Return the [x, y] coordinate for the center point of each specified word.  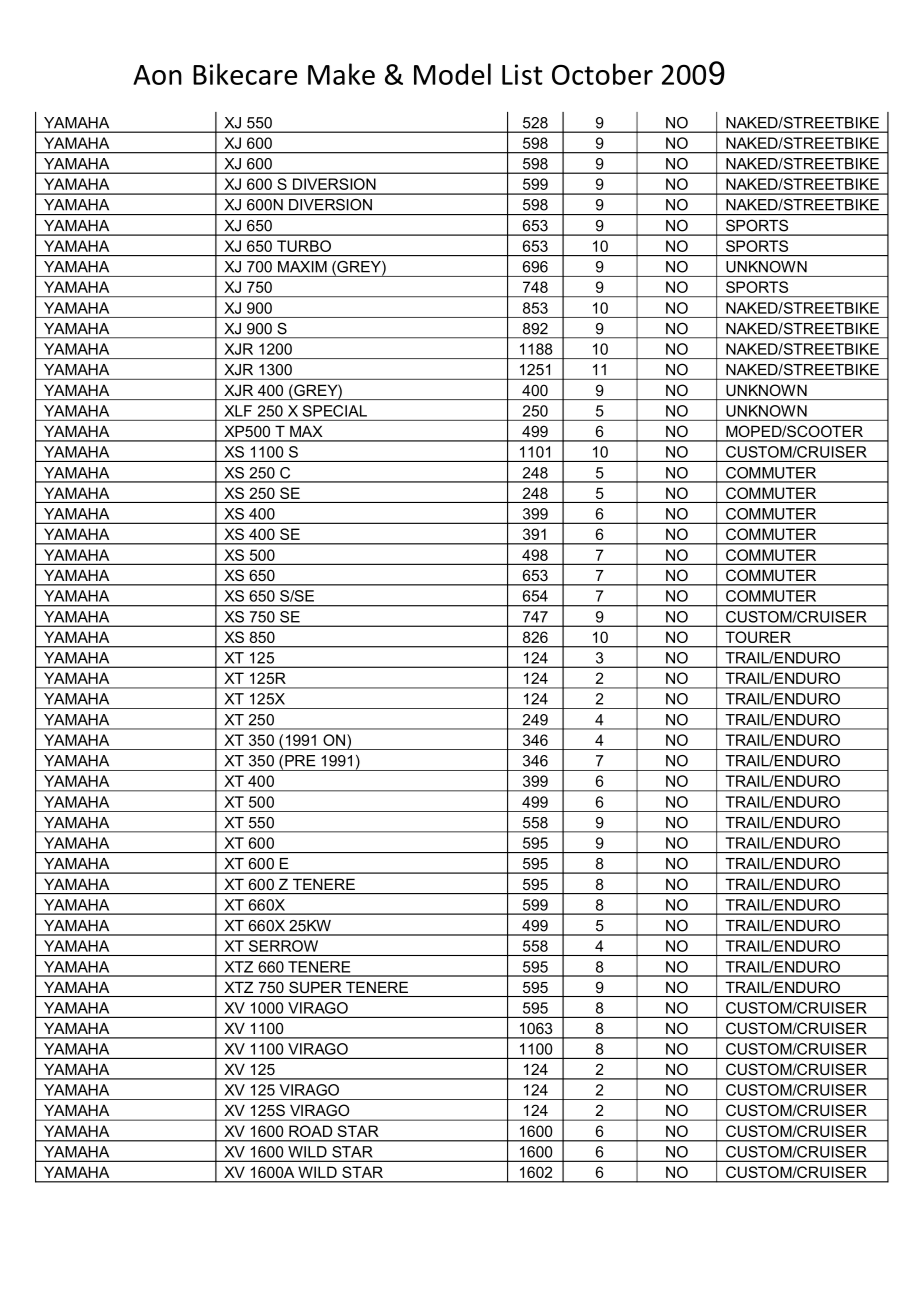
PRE [300, 761]
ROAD [310, 1131]
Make [341, 74]
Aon [157, 75]
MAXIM [302, 267]
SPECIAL [335, 411]
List [522, 74]
